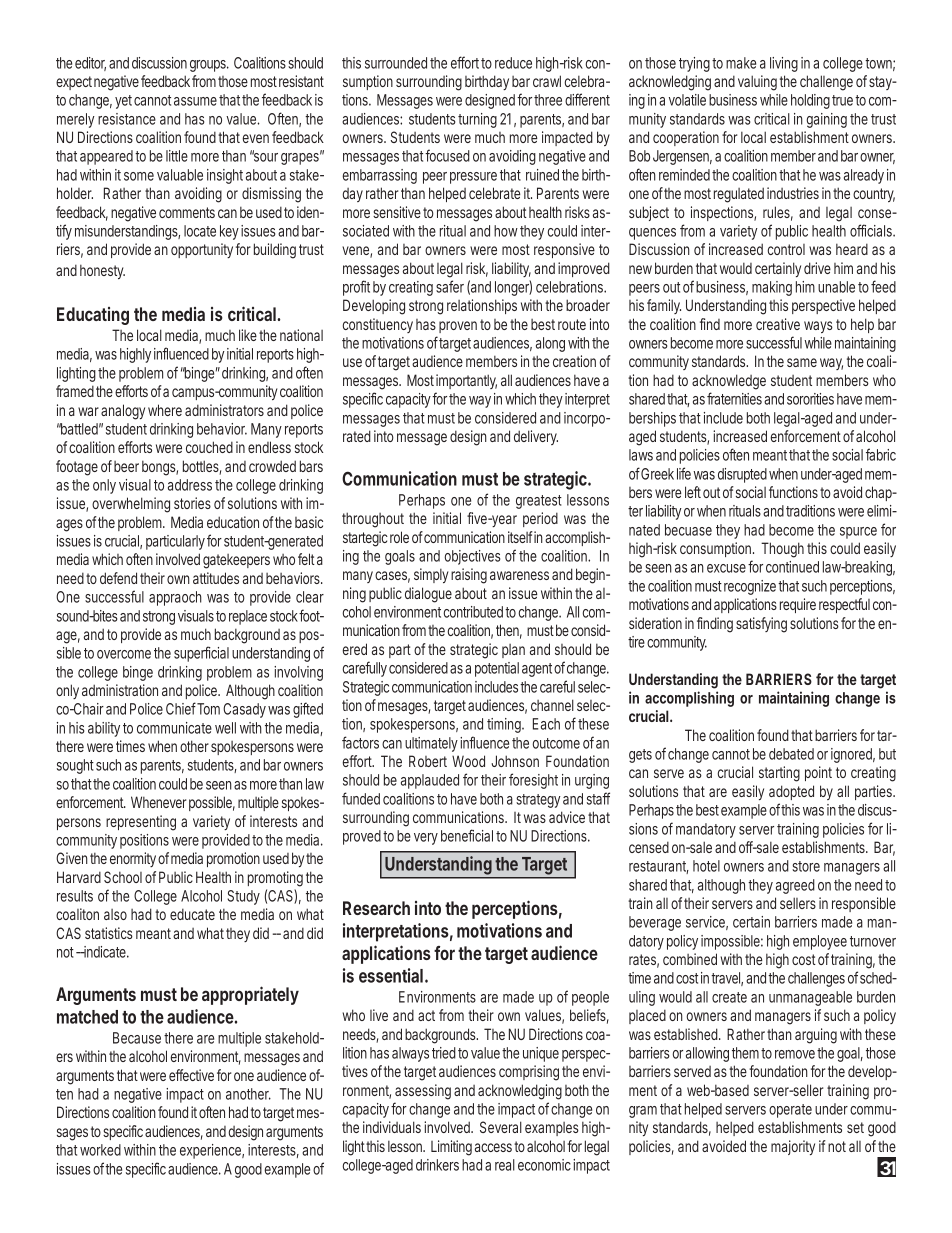  Describe the element at coordinates (812, 101) in the screenshot. I see `holding` at that location.
